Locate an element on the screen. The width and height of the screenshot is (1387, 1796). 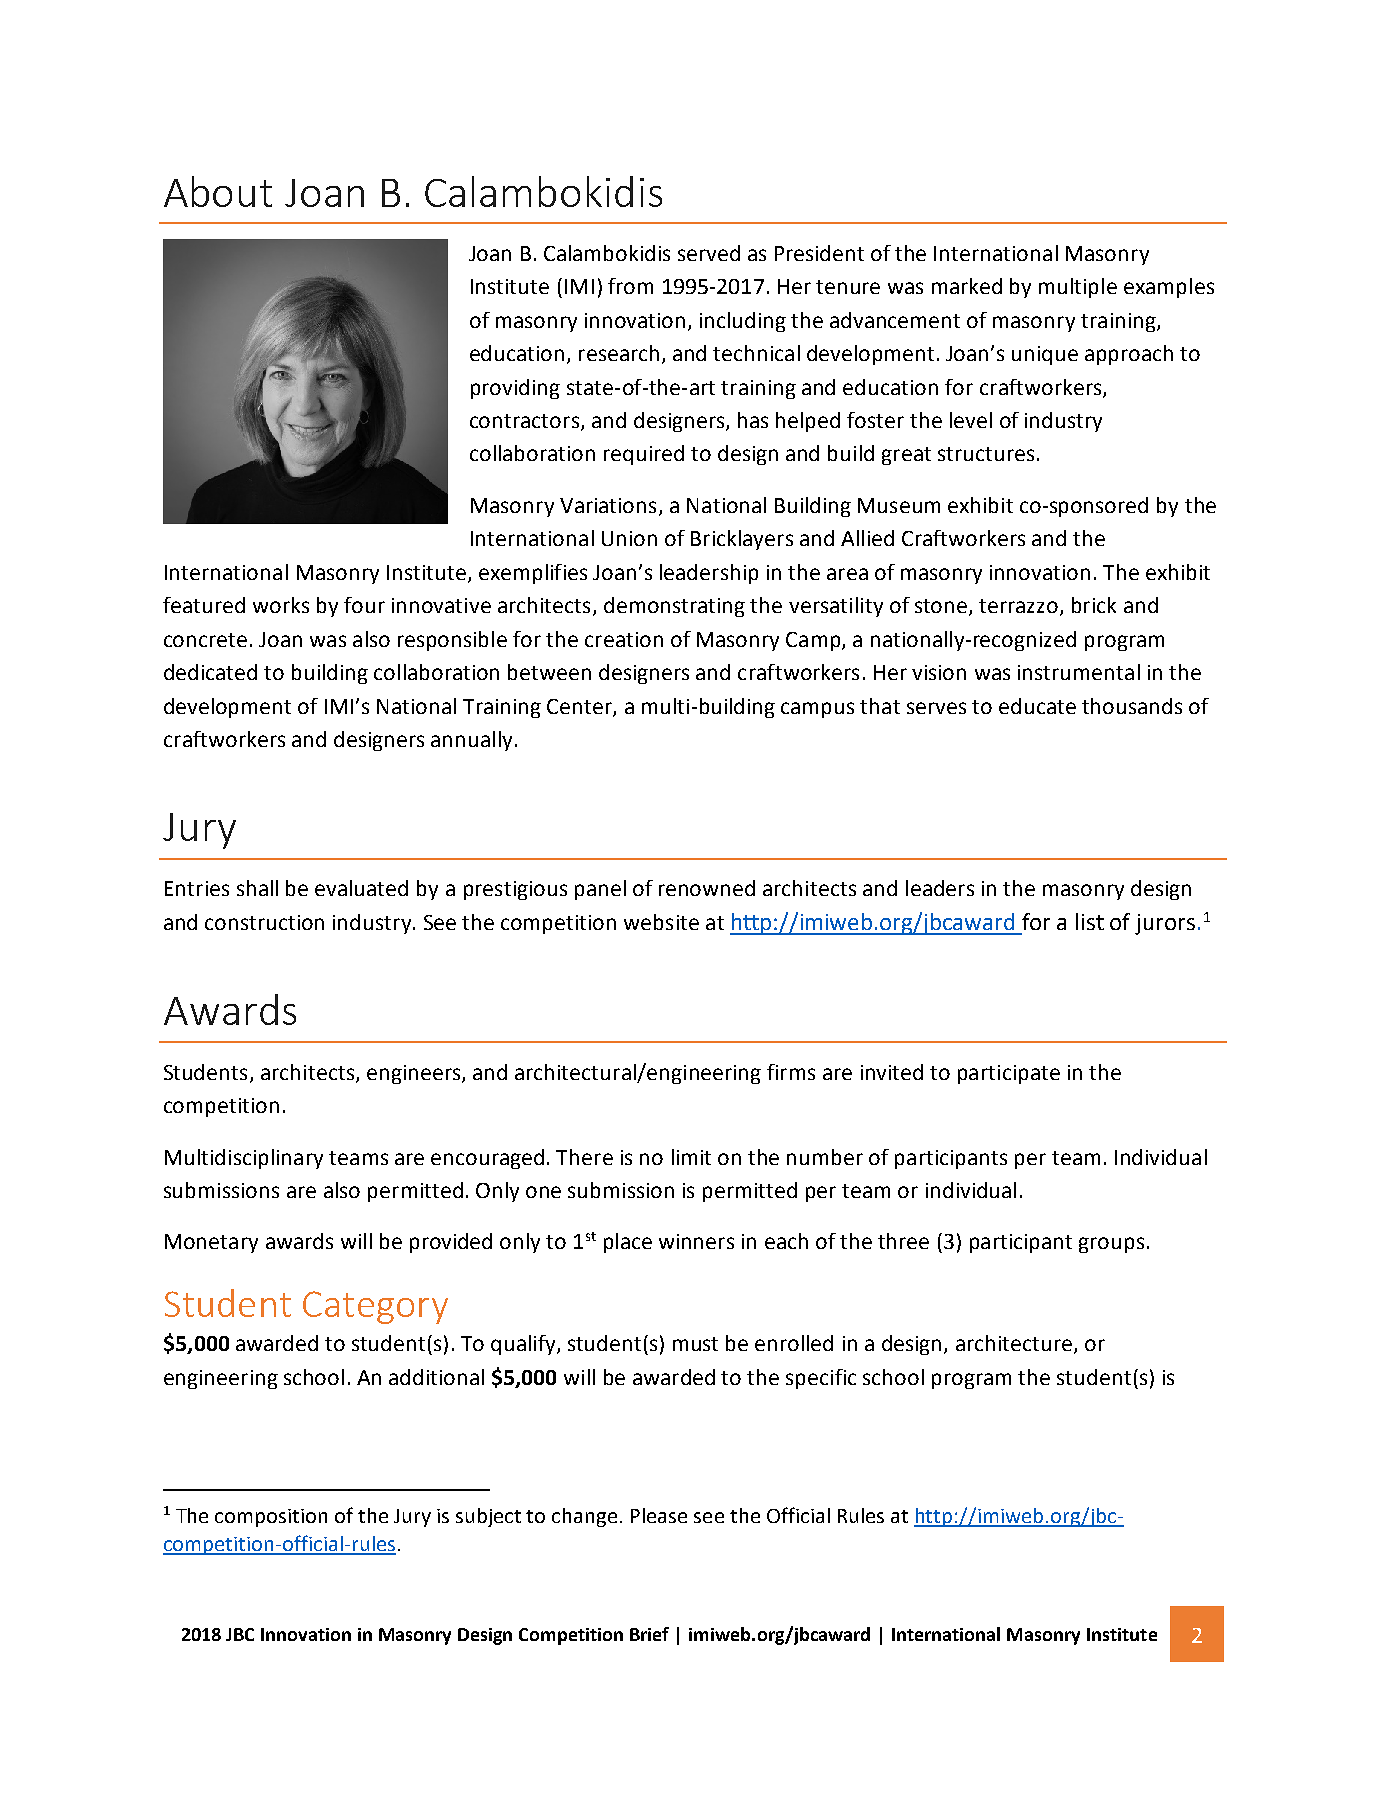
list is located at coordinates (1090, 921).
